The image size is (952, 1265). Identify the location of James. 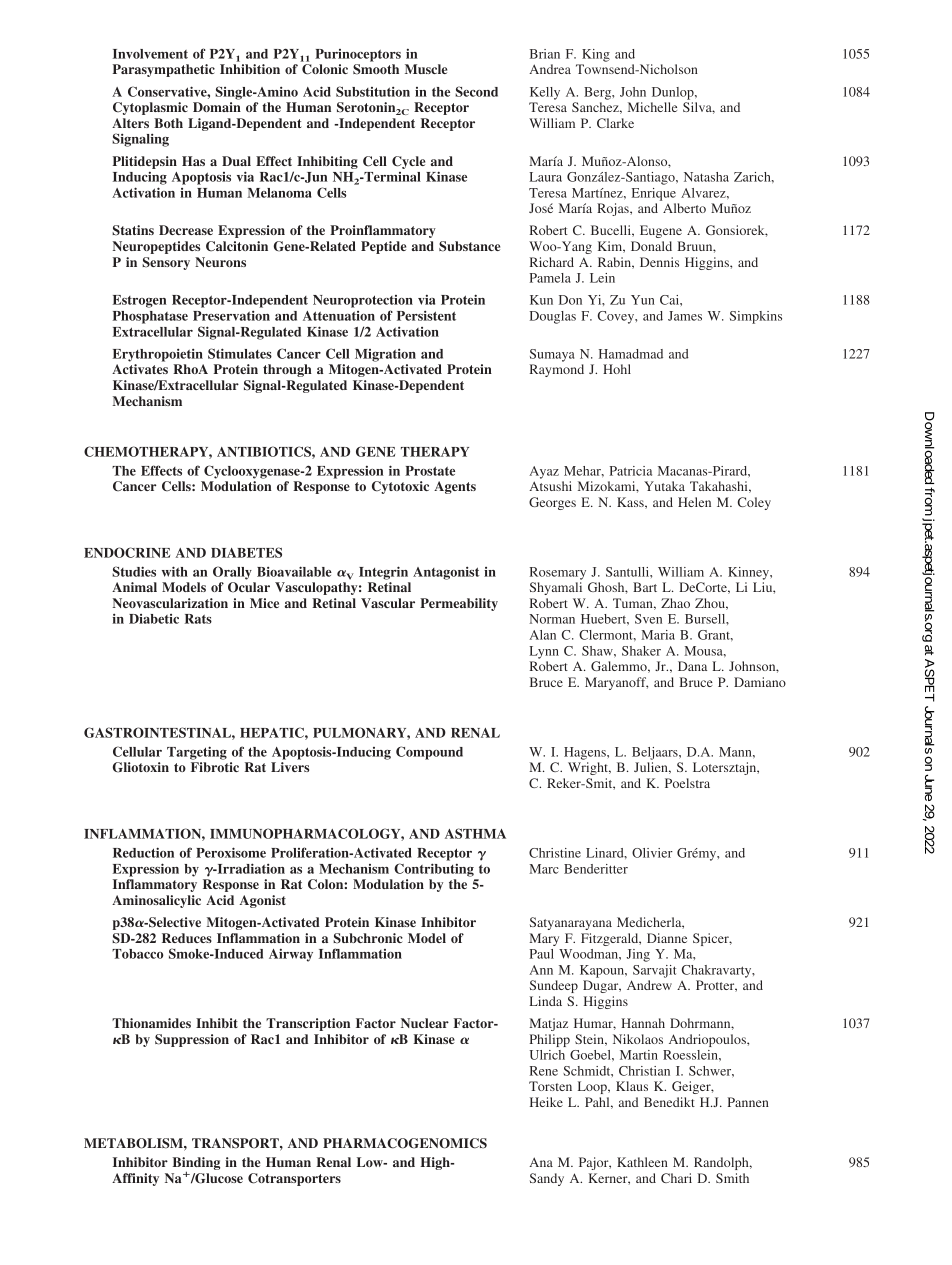
(685, 316).
